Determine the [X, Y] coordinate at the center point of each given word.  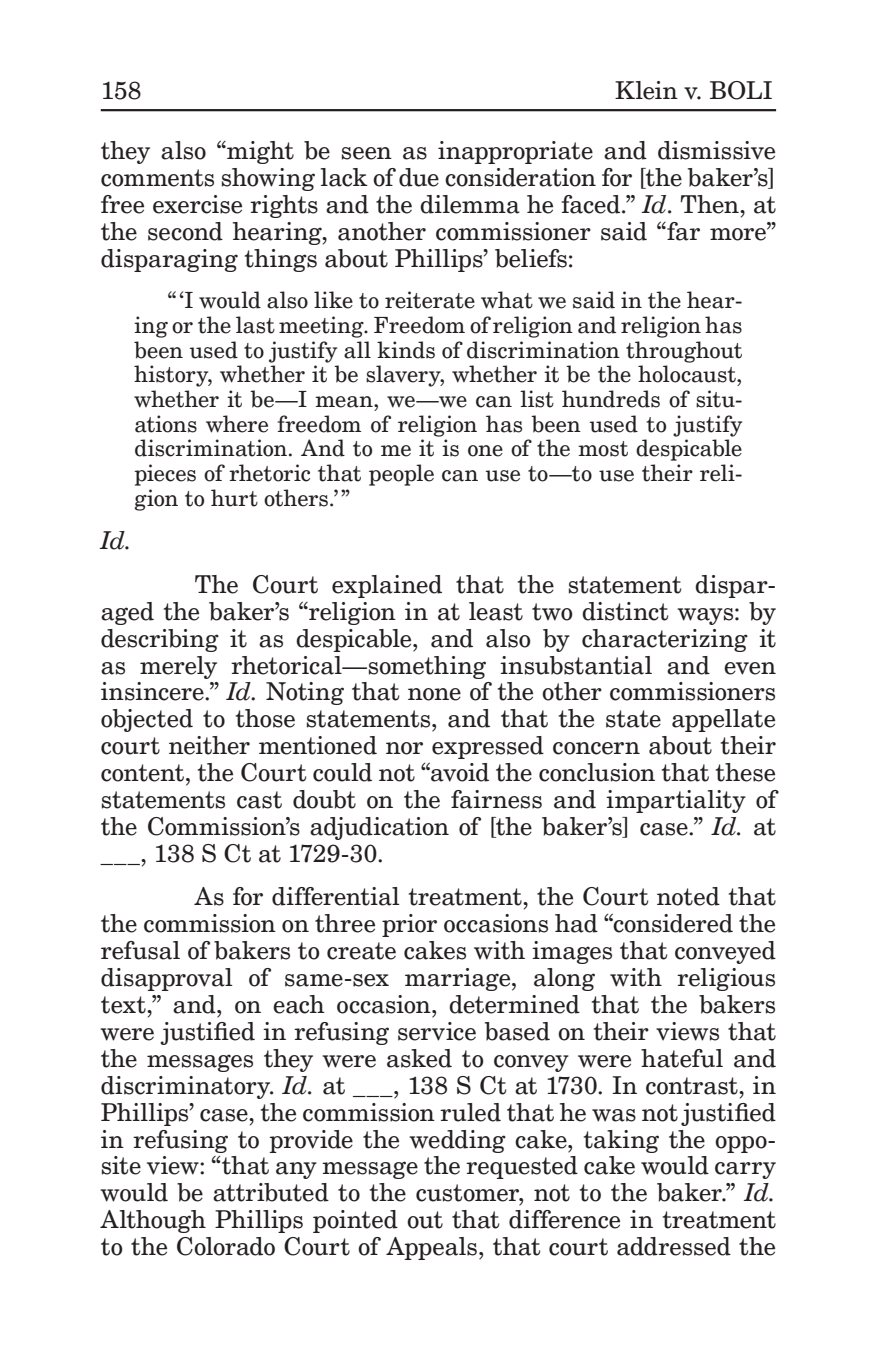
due [419, 177]
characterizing [665, 640]
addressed [674, 1246]
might [259, 152]
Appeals [431, 1248]
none [434, 694]
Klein [646, 90]
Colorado [226, 1246]
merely [178, 667]
